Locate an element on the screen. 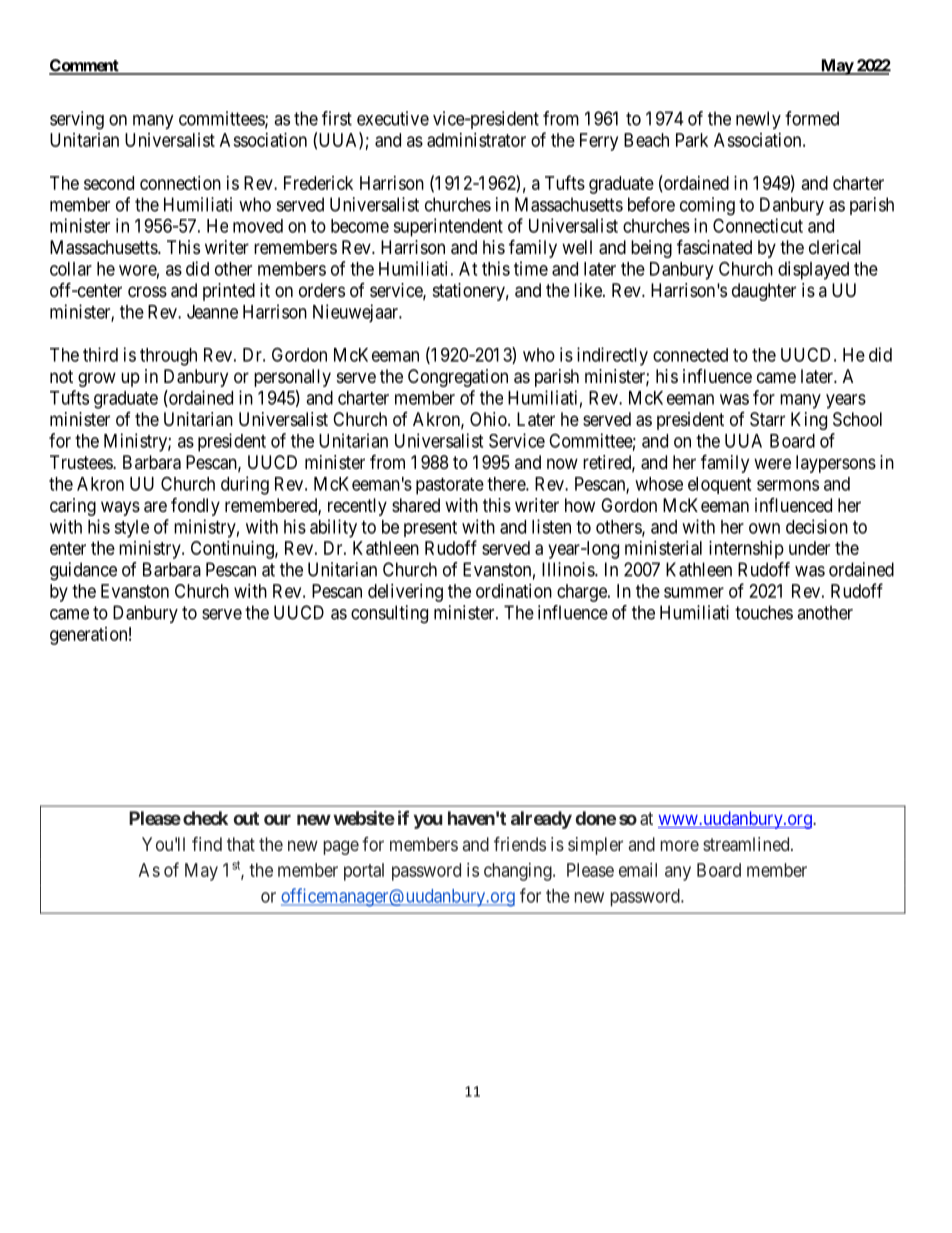 The width and height of the screenshot is (952, 1233). find is located at coordinates (207, 844).
